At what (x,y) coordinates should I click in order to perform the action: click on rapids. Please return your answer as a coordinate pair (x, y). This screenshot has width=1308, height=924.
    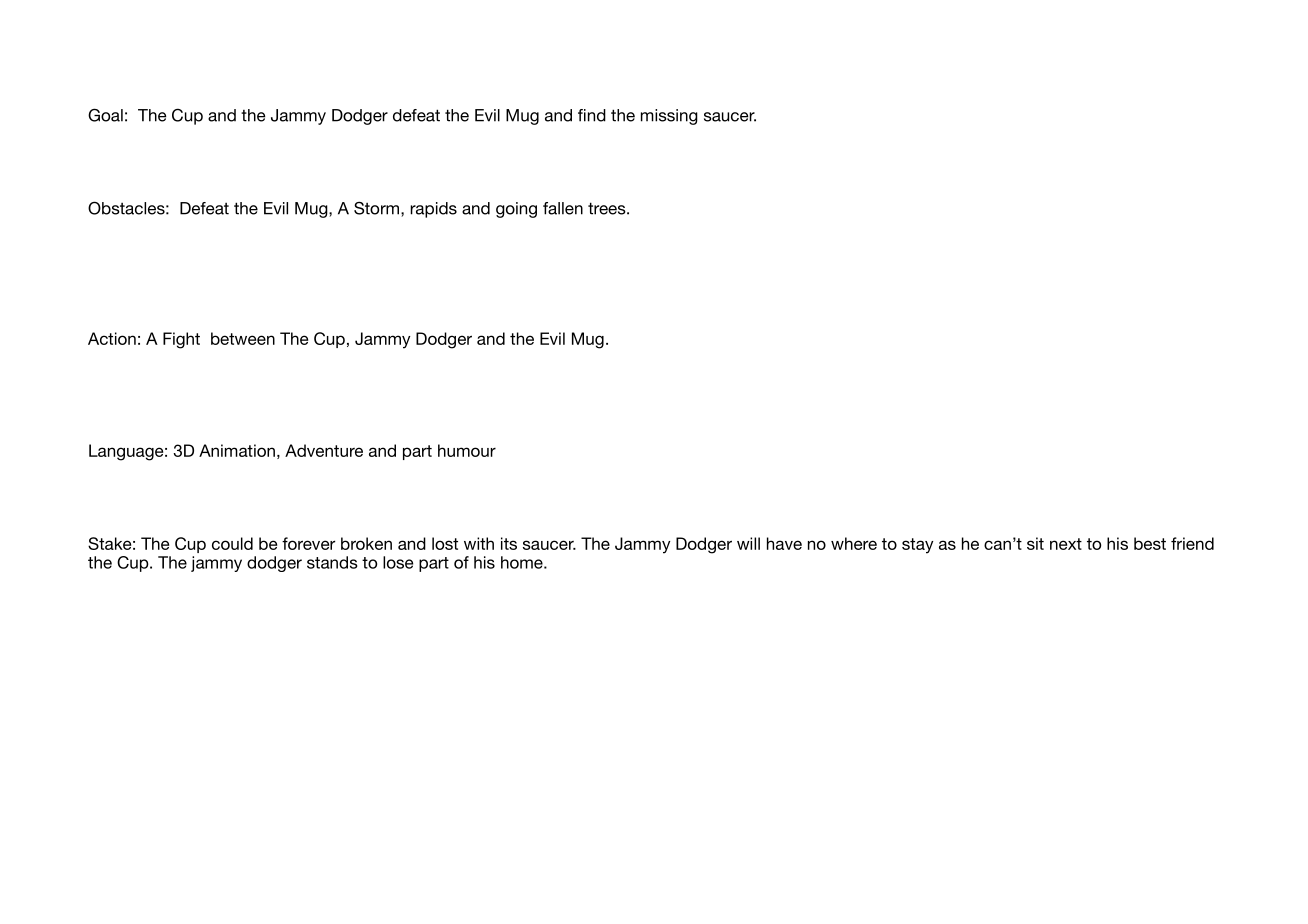
    Looking at the image, I should click on (433, 210).
